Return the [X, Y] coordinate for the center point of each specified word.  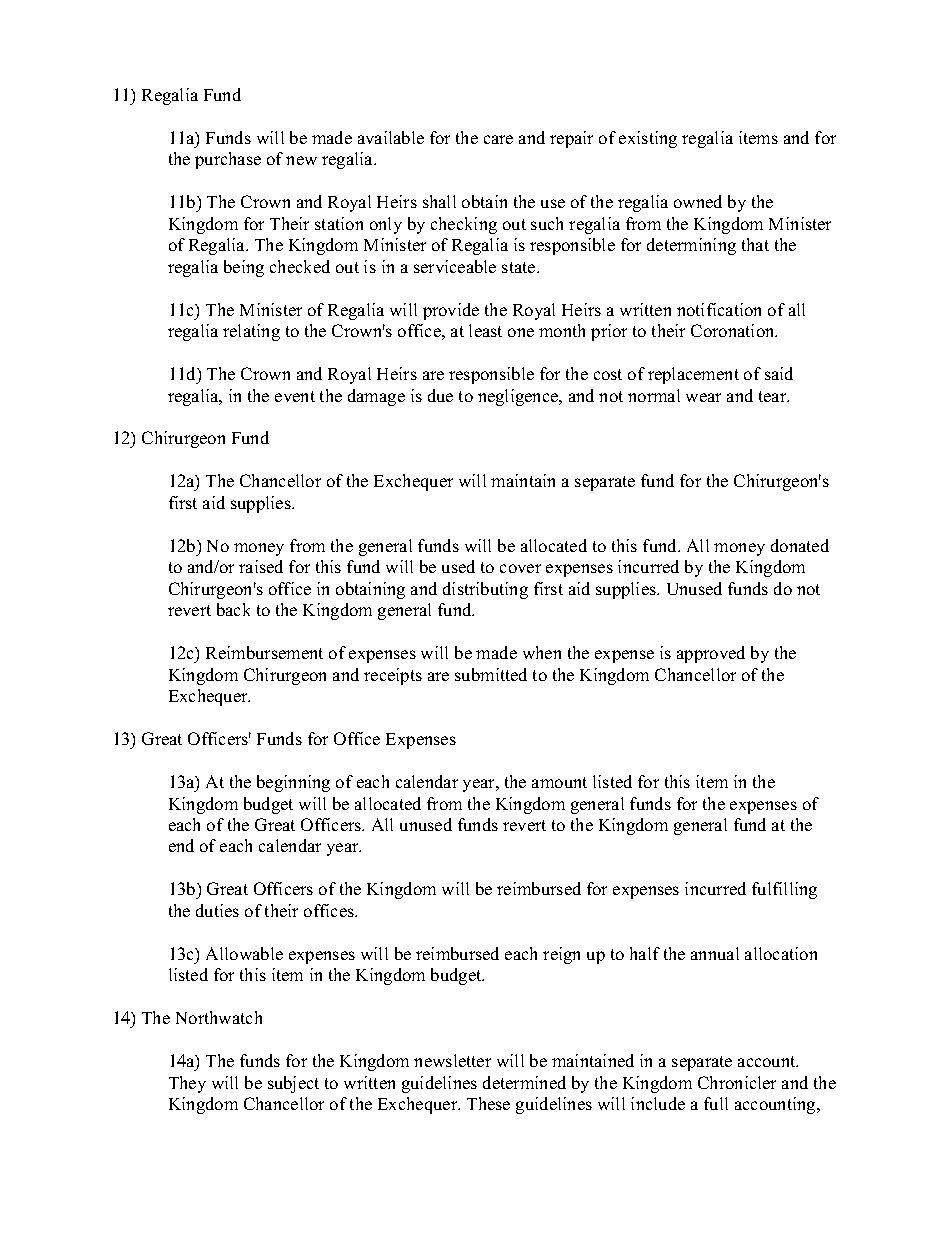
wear [703, 397]
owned [698, 201]
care [498, 139]
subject [293, 1084]
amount [559, 782]
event [295, 396]
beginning [293, 783]
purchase [228, 160]
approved [711, 654]
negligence [519, 397]
